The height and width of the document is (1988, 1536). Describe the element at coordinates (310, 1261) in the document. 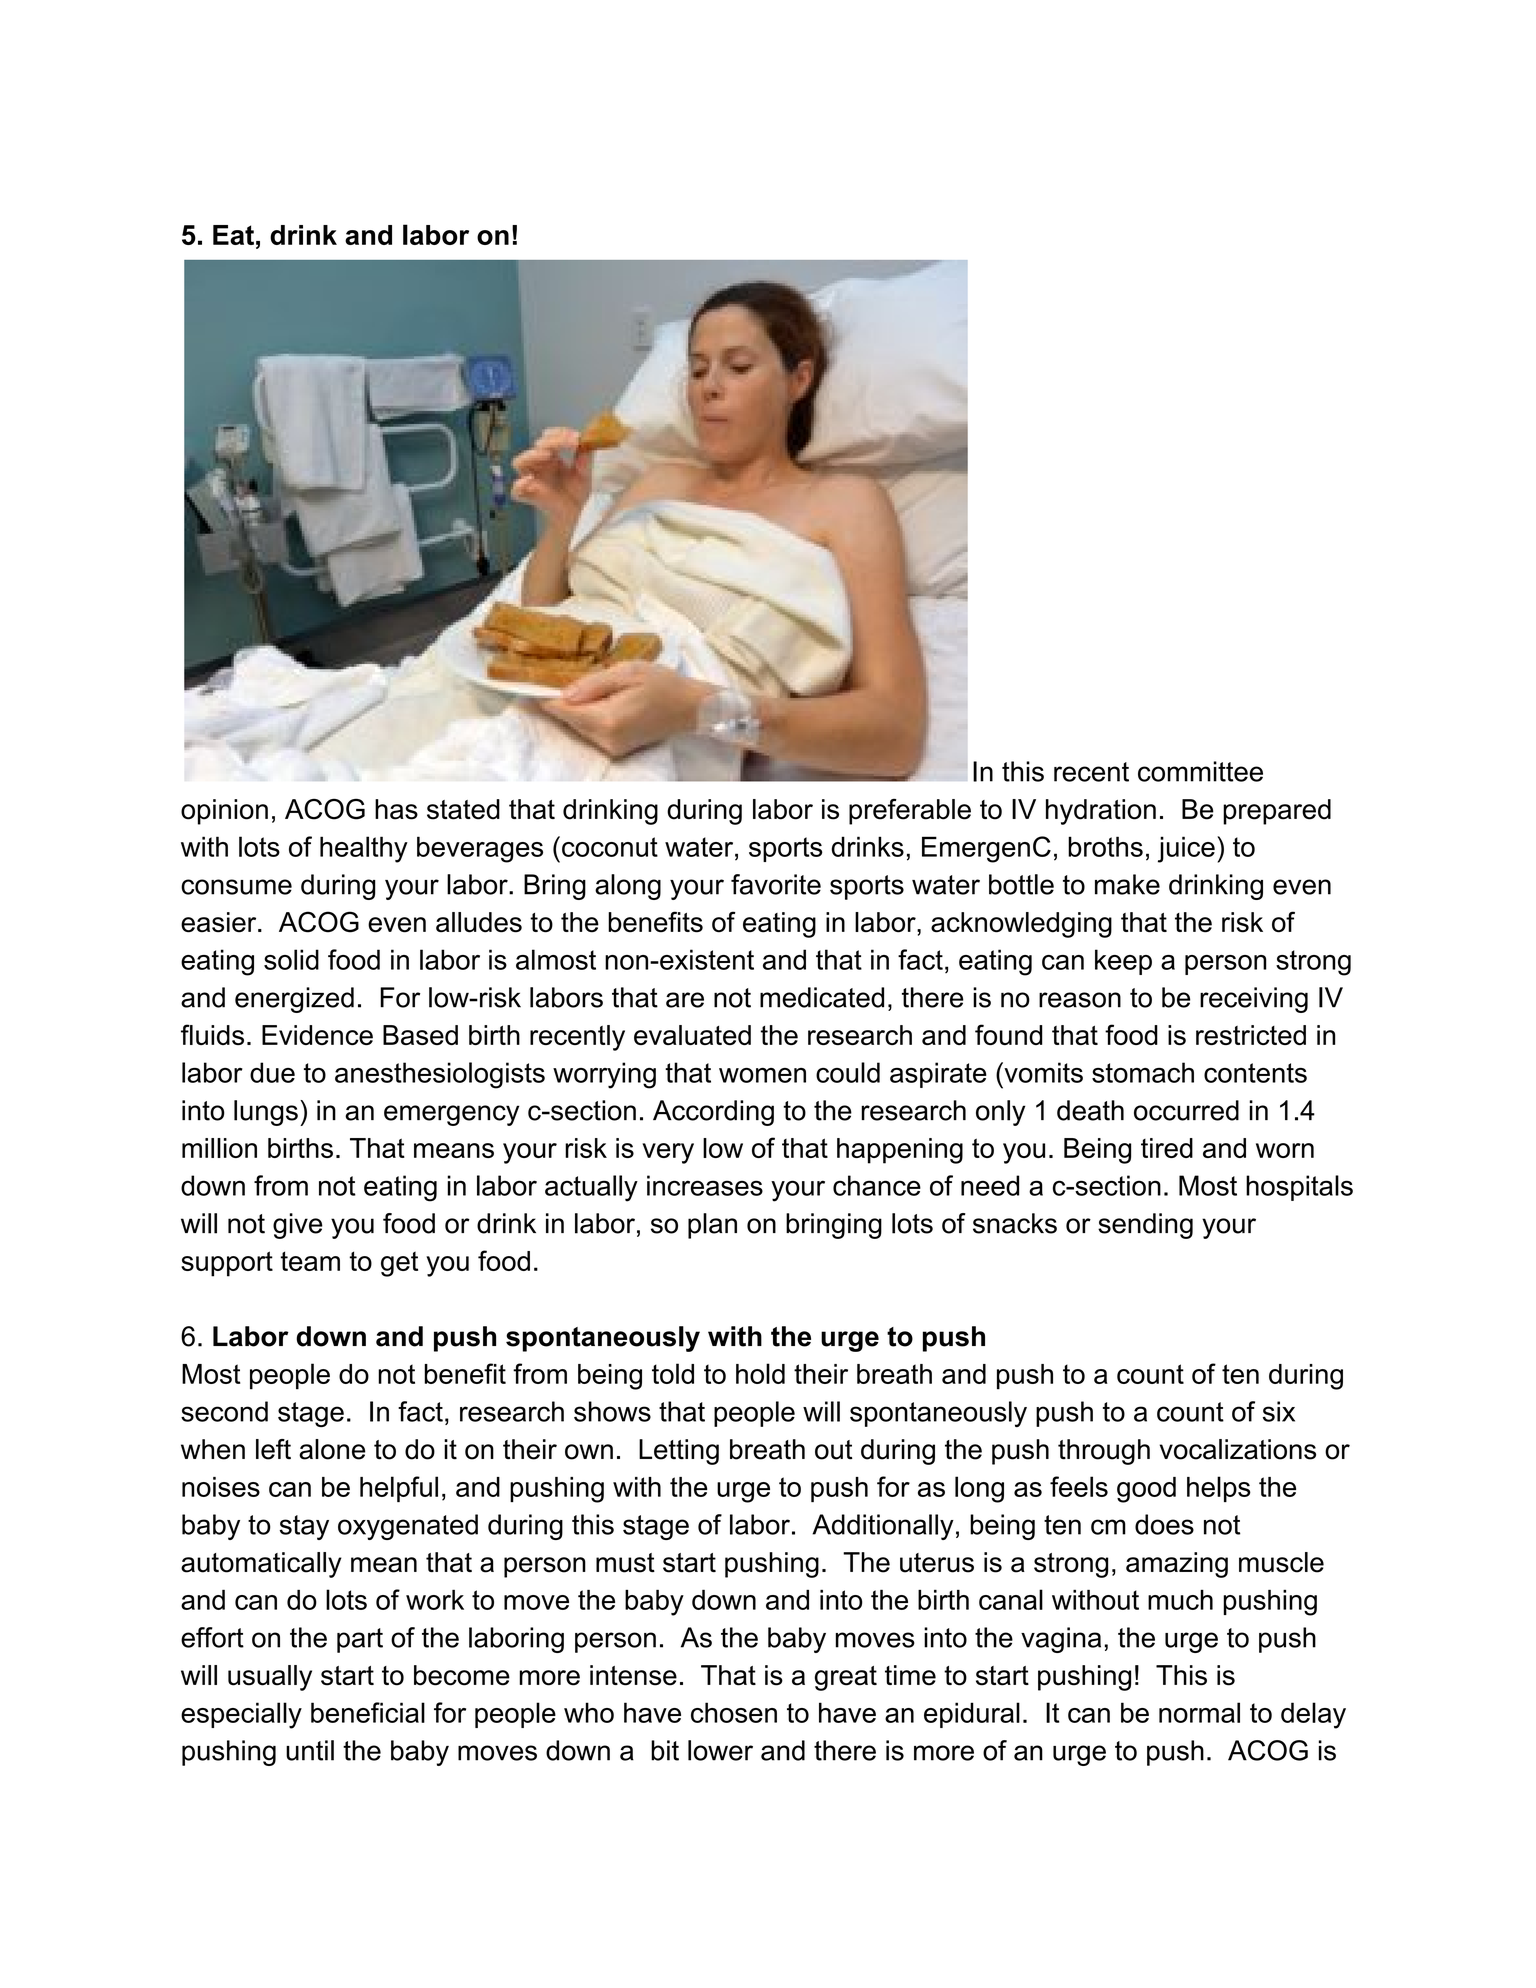

I see `team` at that location.
